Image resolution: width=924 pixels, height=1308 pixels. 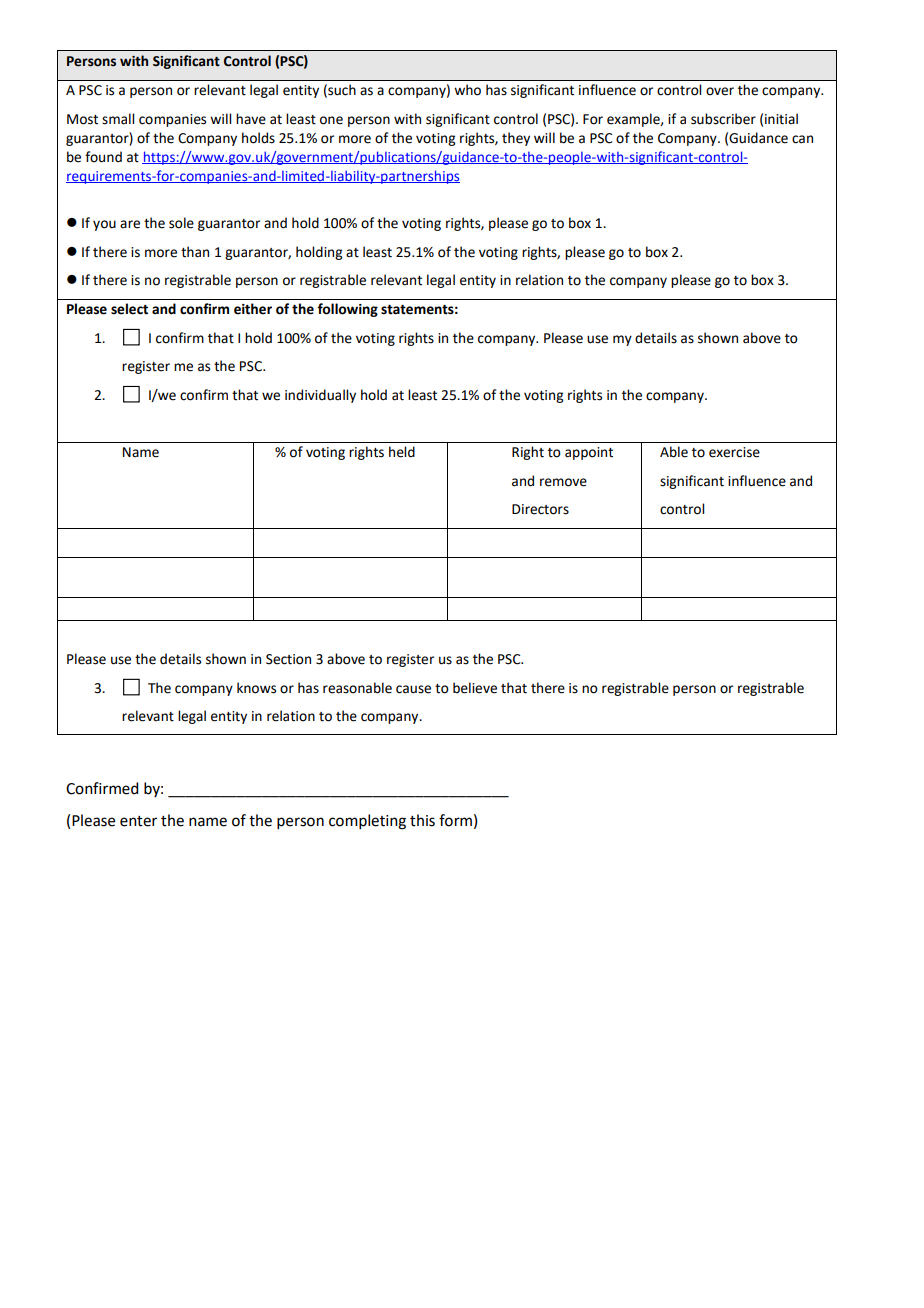 I want to click on subscriber, so click(x=723, y=119).
